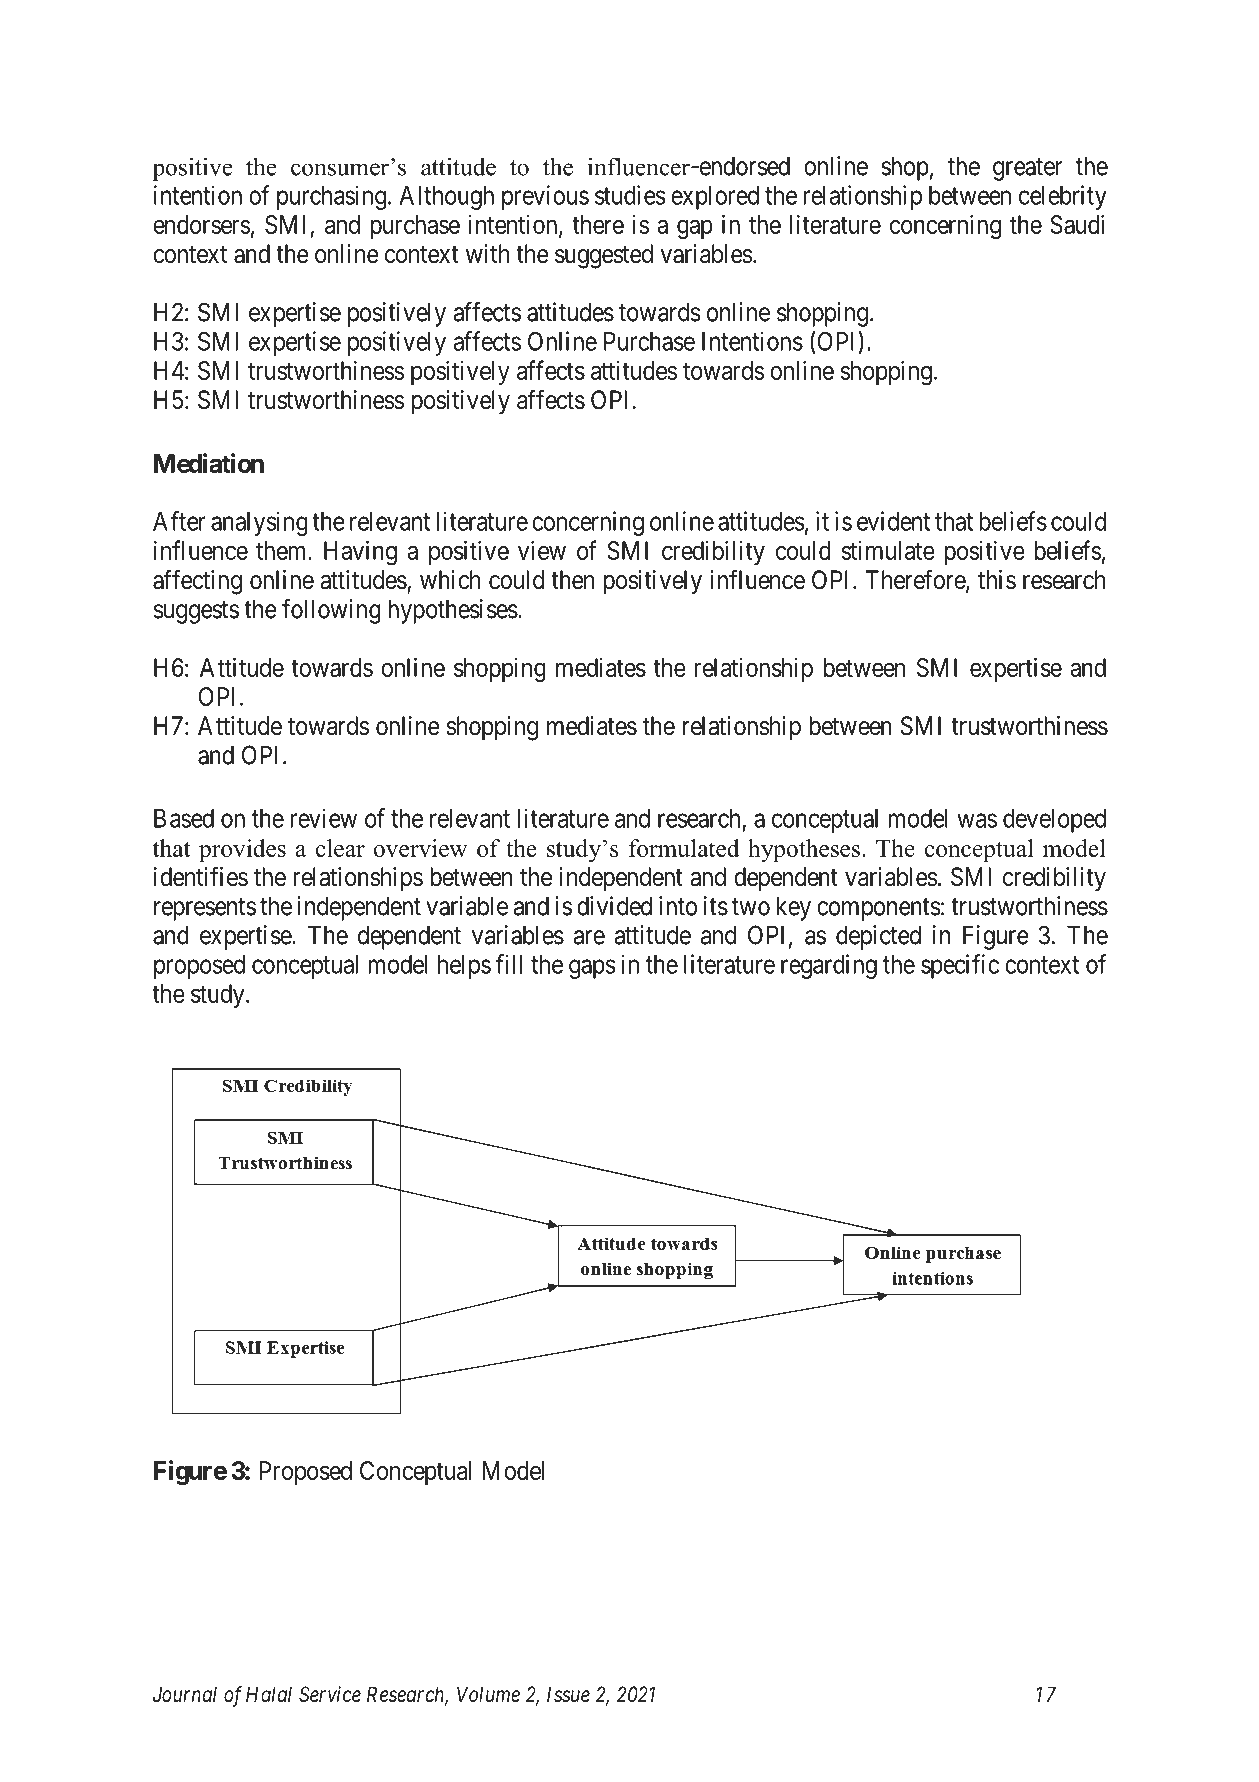  I want to click on greater, so click(1027, 169).
